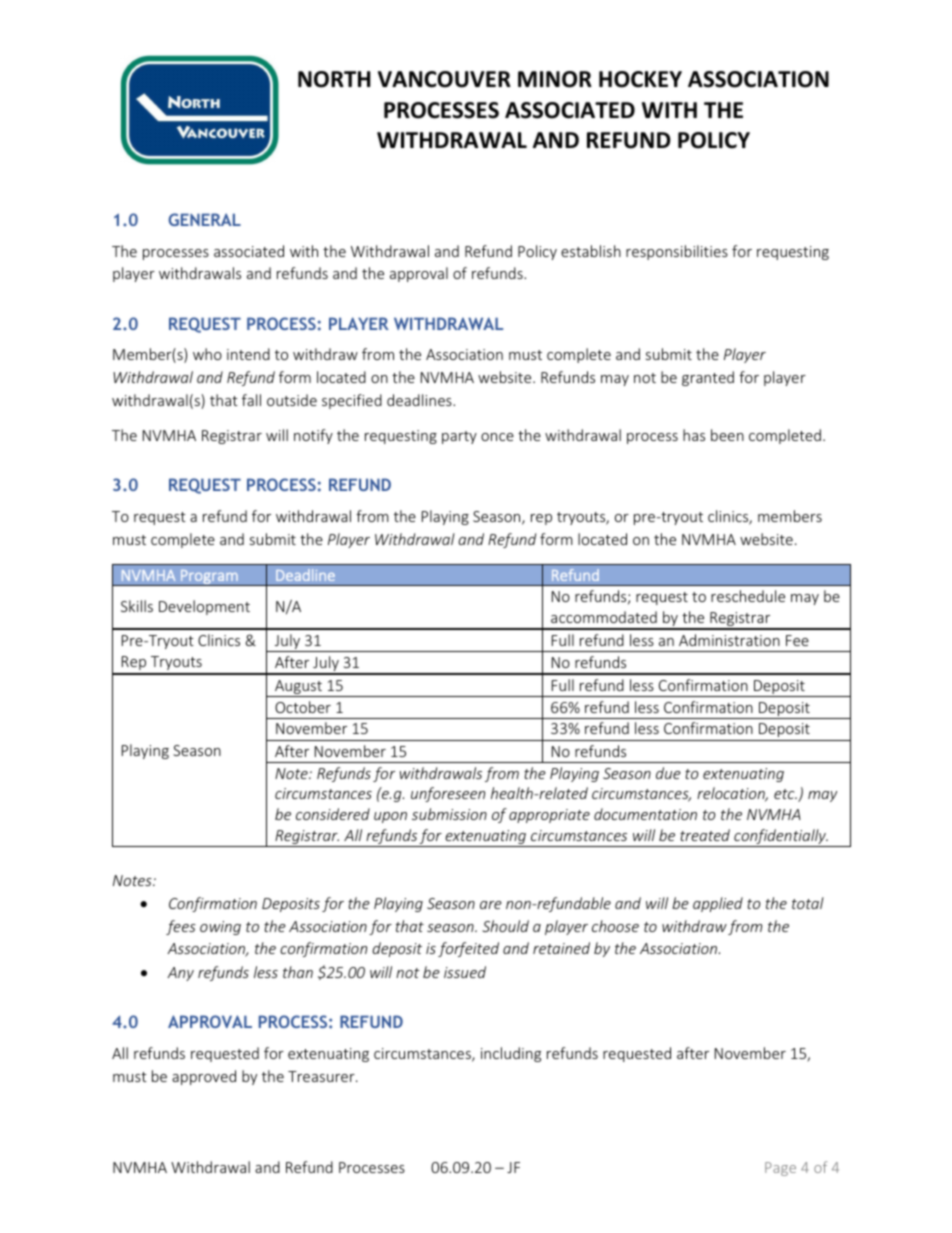 Image resolution: width=952 pixels, height=1233 pixels. Describe the element at coordinates (220, 928) in the screenshot. I see `owing` at that location.
